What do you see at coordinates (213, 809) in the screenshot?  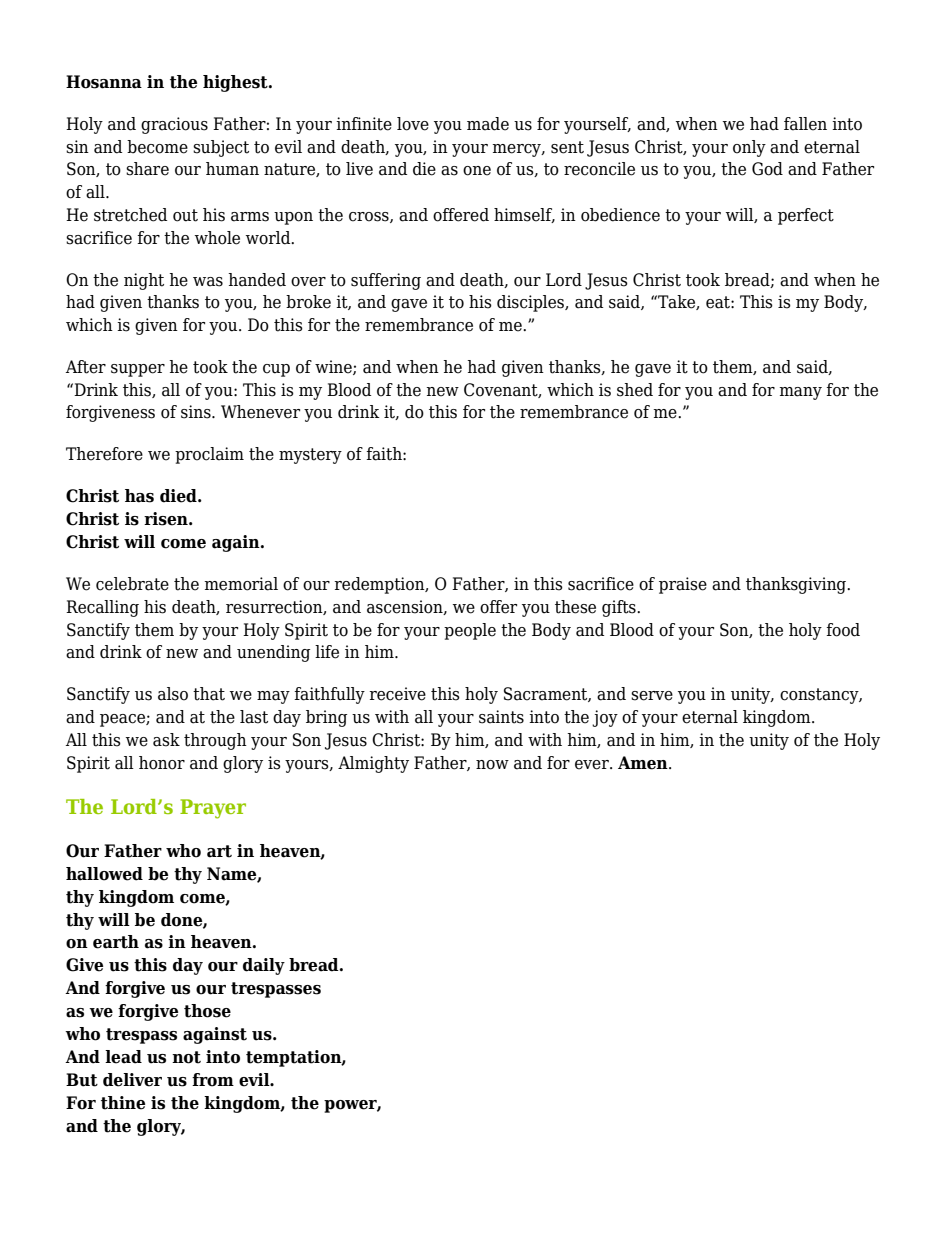 I see `Prayer` at bounding box center [213, 809].
